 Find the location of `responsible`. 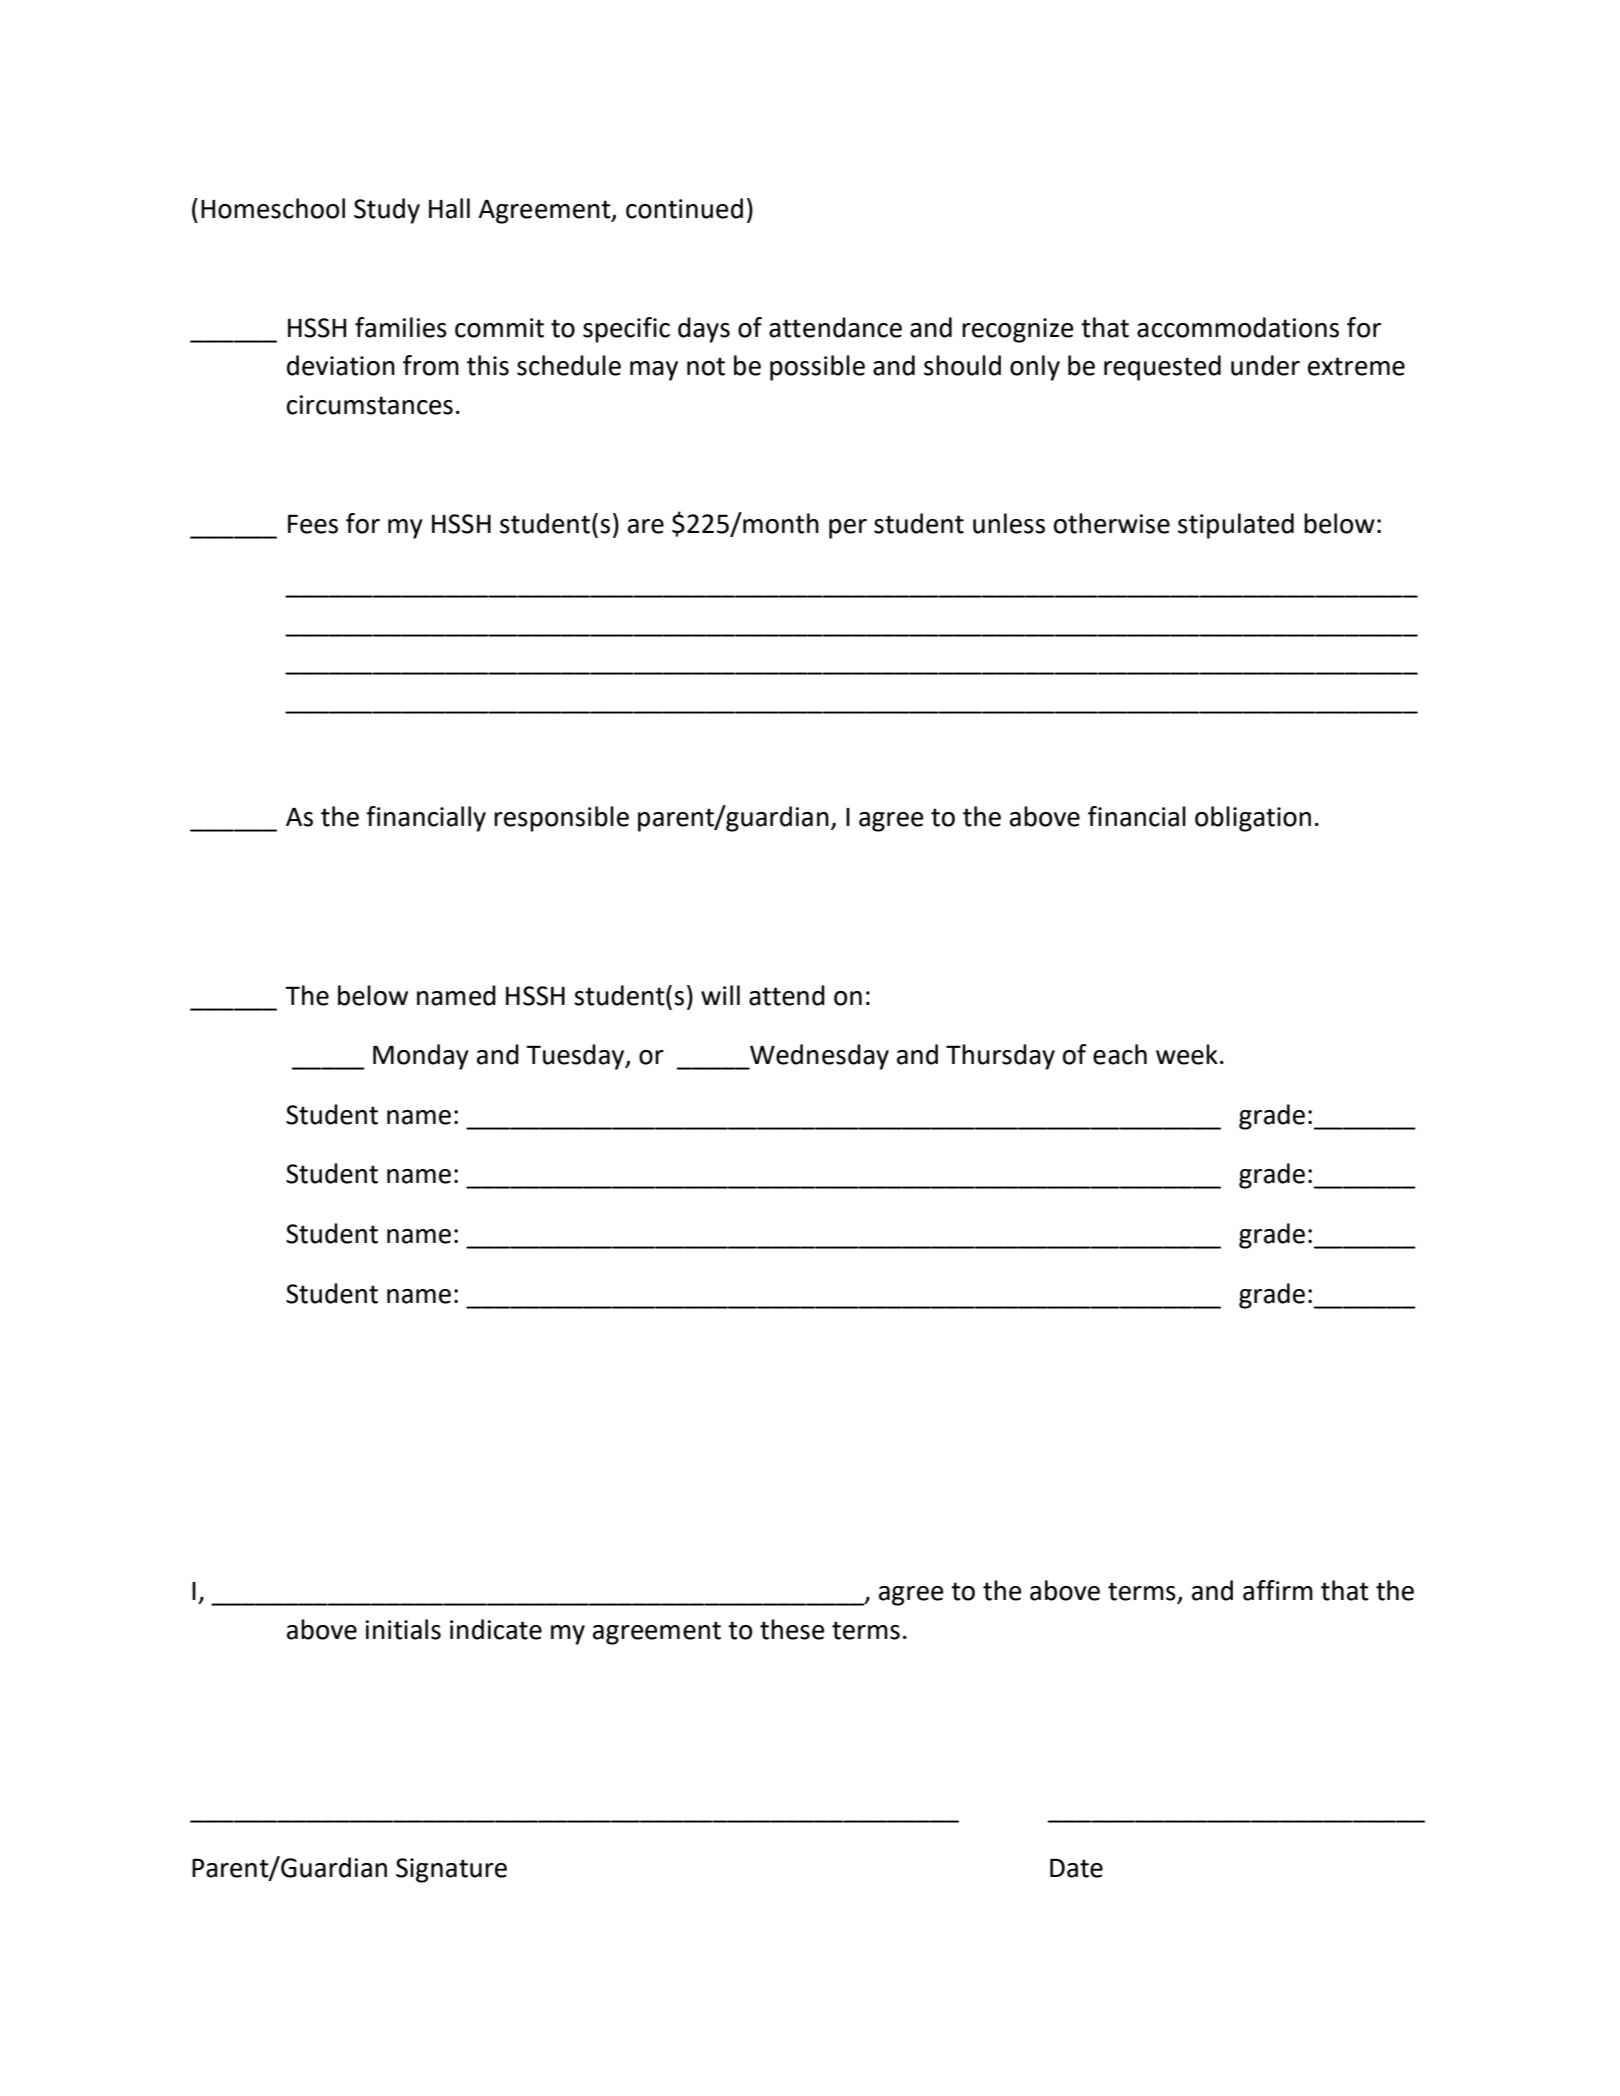

responsible is located at coordinates (561, 819).
